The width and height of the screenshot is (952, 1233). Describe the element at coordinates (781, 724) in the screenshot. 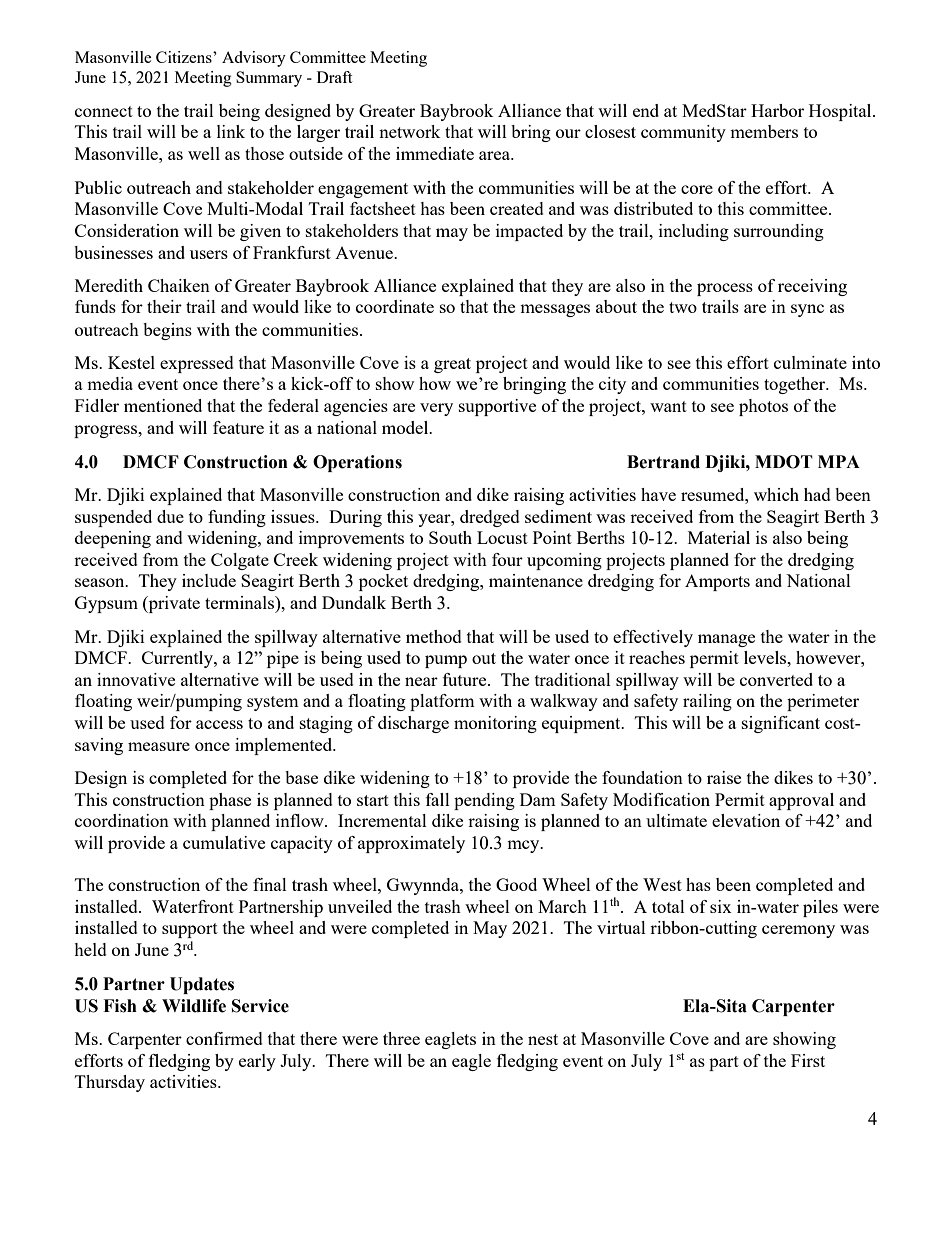

I see `significant` at that location.
